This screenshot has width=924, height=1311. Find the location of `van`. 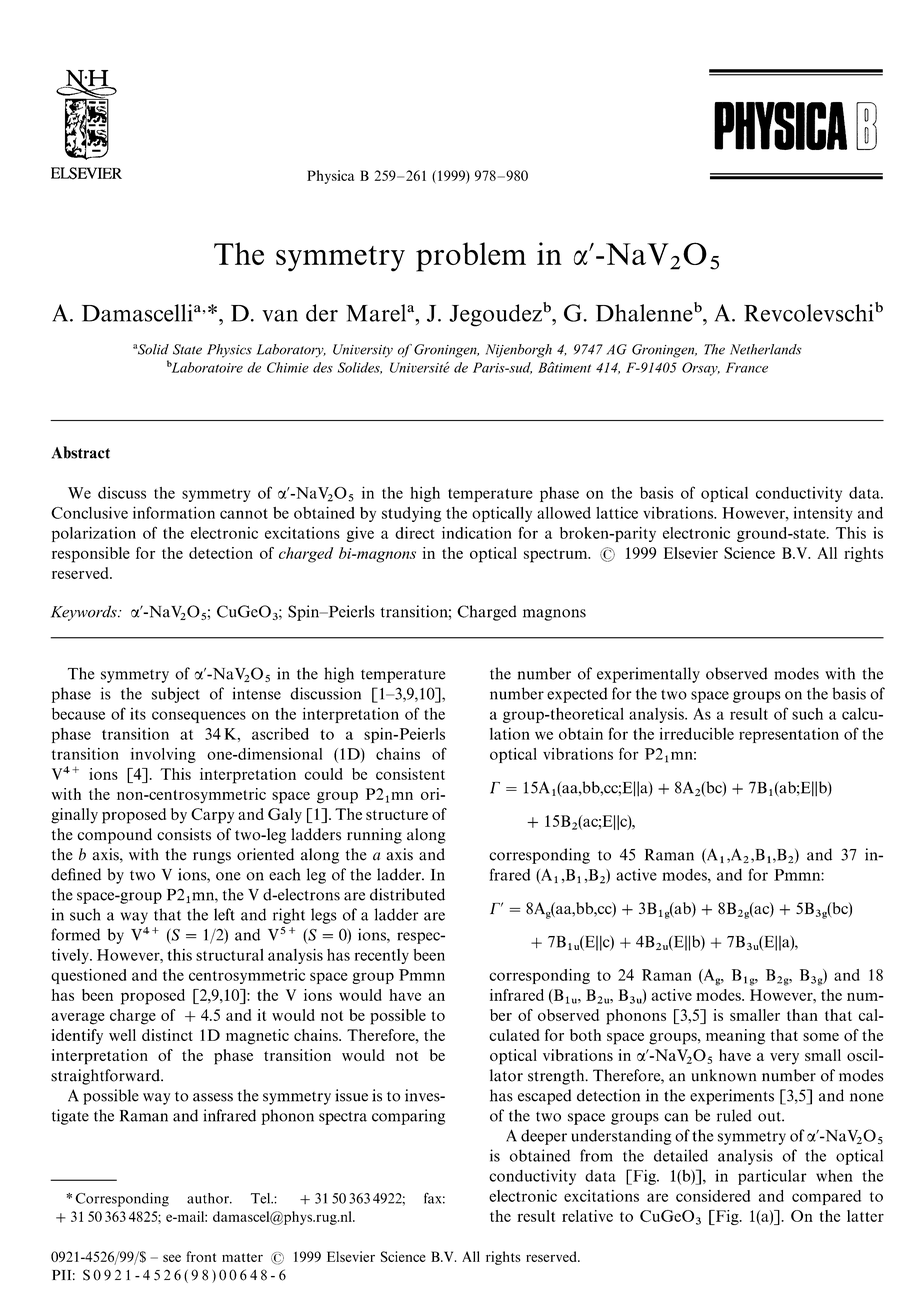

van is located at coordinates (280, 316).
